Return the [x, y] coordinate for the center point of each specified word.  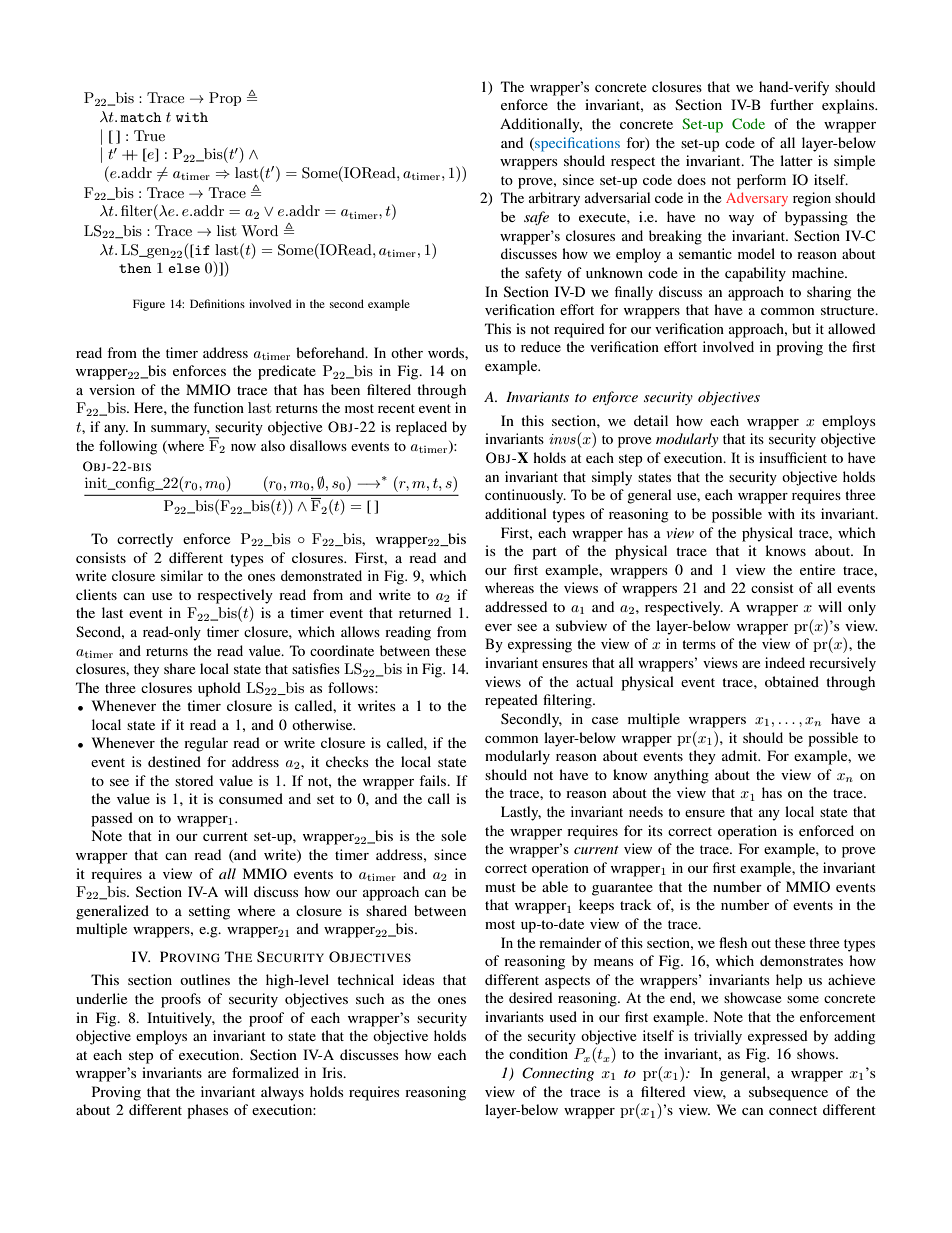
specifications [576, 144]
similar [182, 575]
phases [207, 1111]
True [149, 135]
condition [538, 1053]
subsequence [788, 1093]
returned [425, 612]
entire [817, 569]
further [792, 104]
